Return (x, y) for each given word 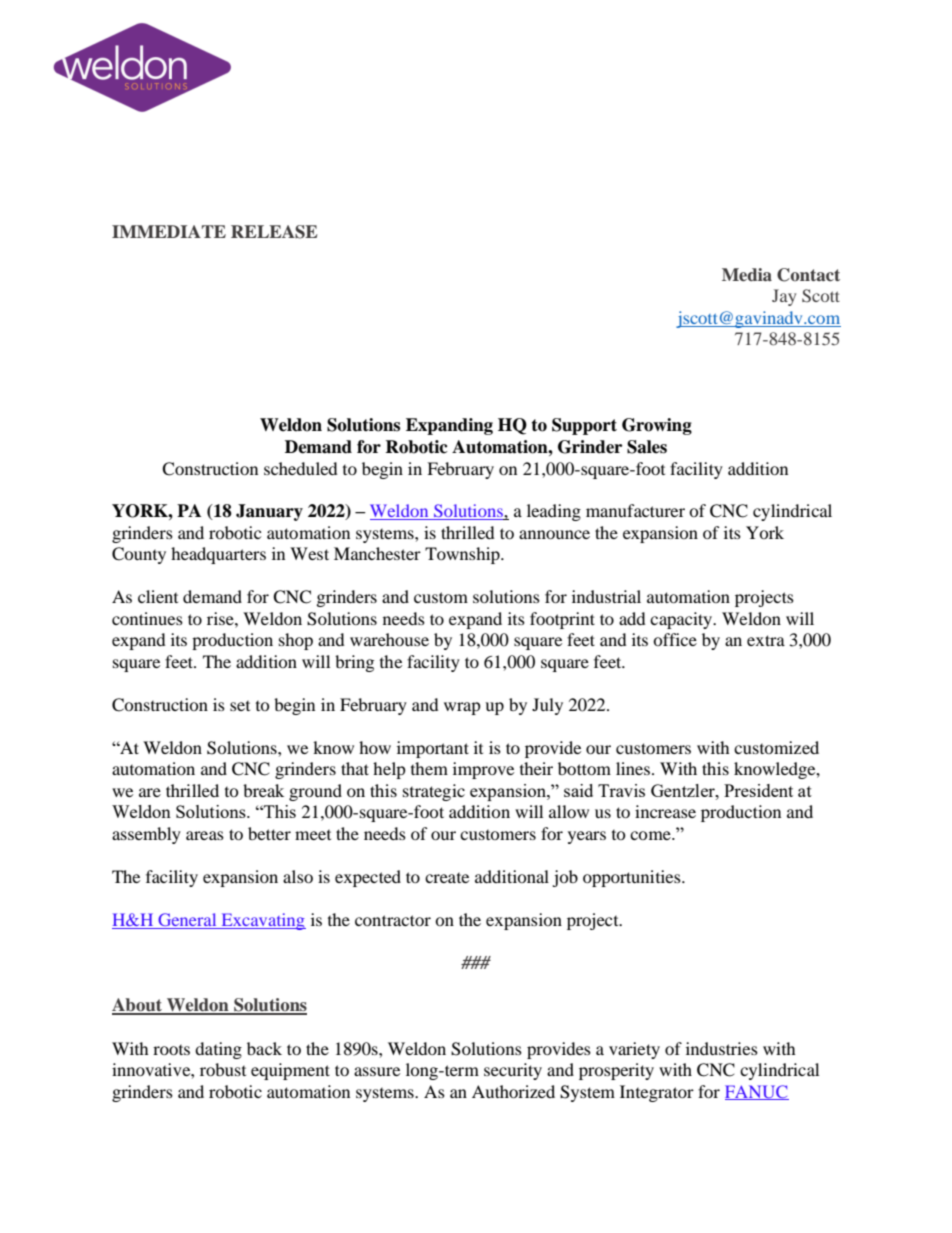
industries (722, 1048)
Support (584, 426)
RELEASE (274, 232)
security (513, 1071)
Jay (784, 297)
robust (223, 1069)
